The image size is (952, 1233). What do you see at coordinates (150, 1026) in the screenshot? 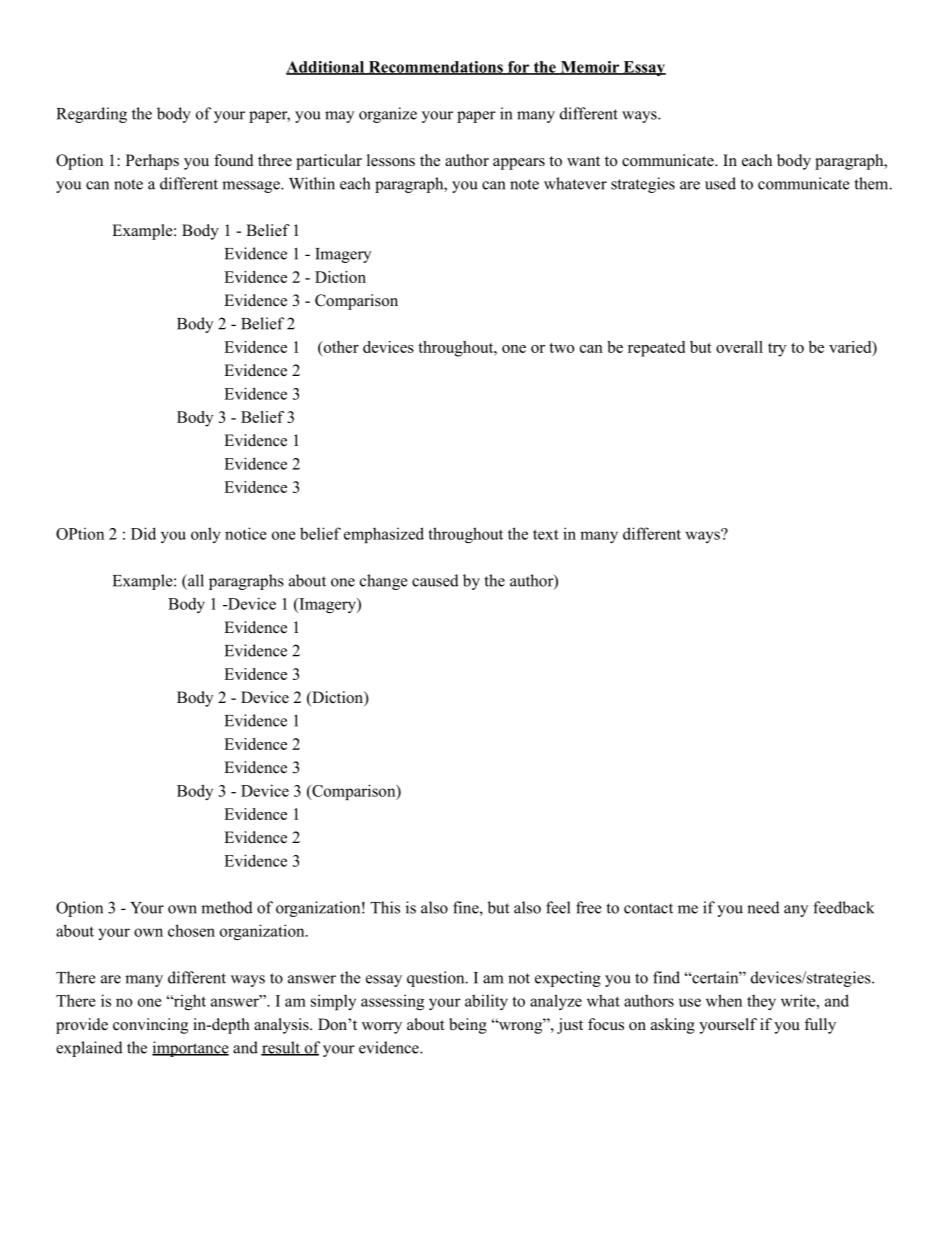
I see `convincing` at bounding box center [150, 1026].
